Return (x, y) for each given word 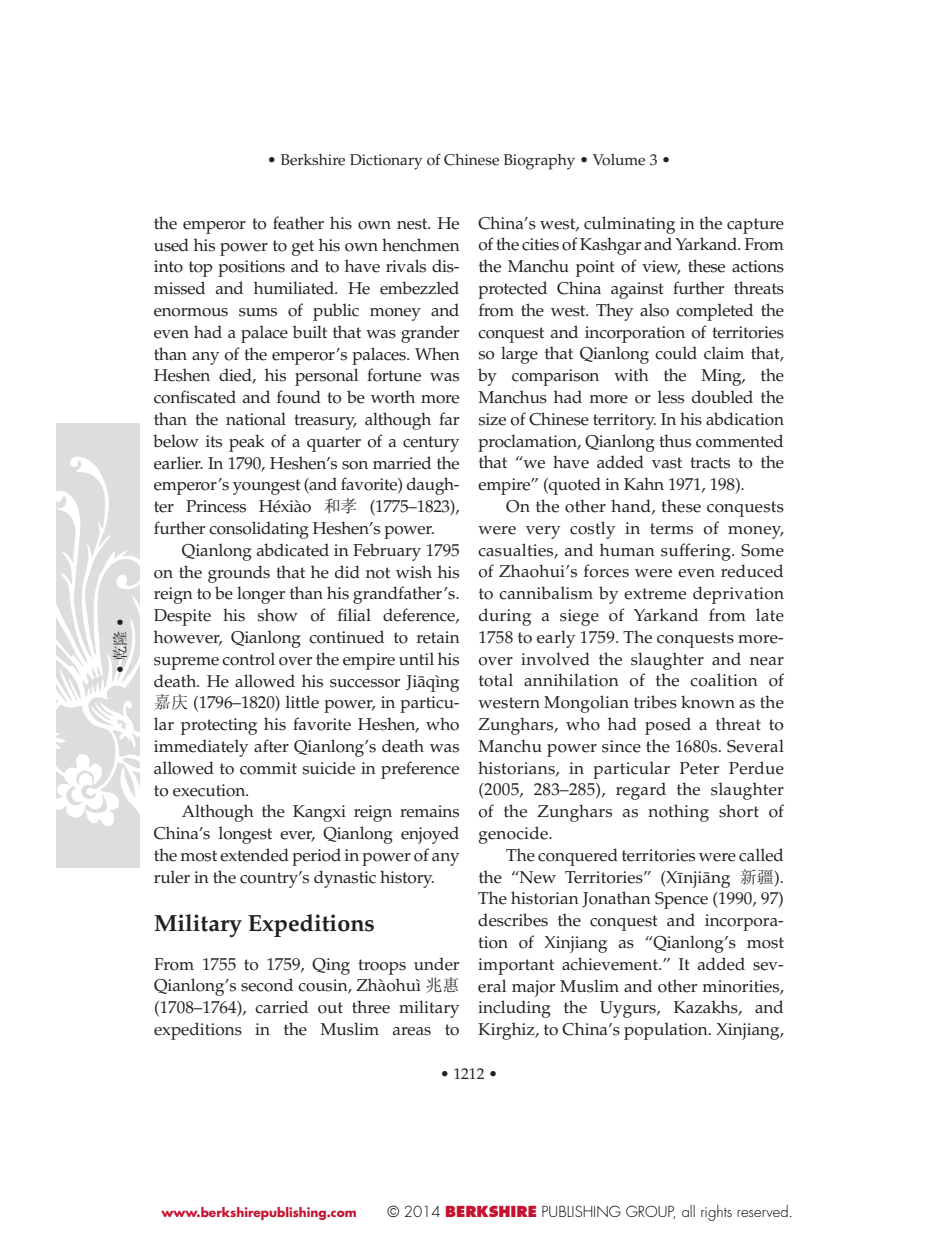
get (303, 248)
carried (281, 1007)
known (708, 702)
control (248, 659)
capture (755, 226)
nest (413, 224)
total (496, 680)
